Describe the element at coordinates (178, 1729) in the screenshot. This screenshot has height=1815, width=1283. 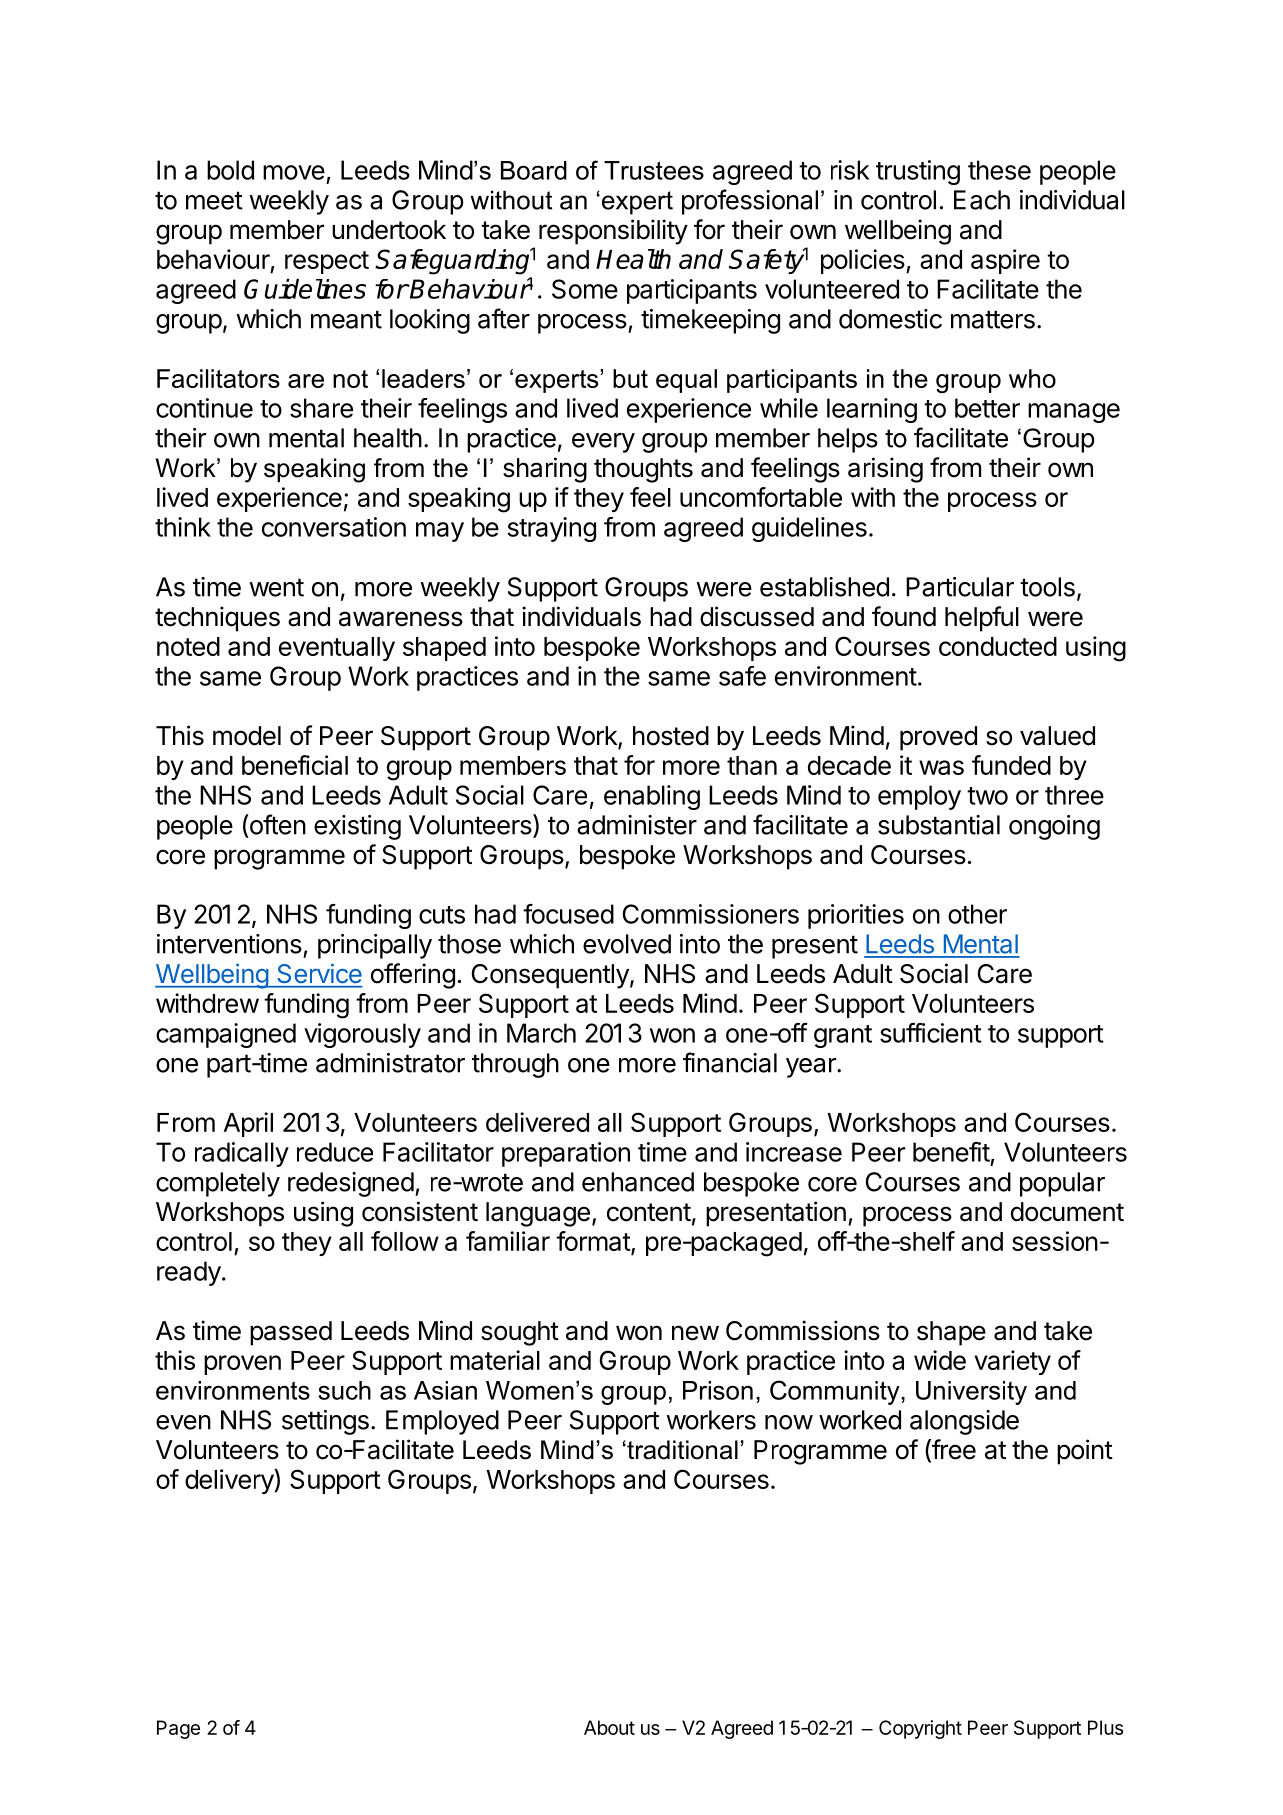
I see `Page` at that location.
